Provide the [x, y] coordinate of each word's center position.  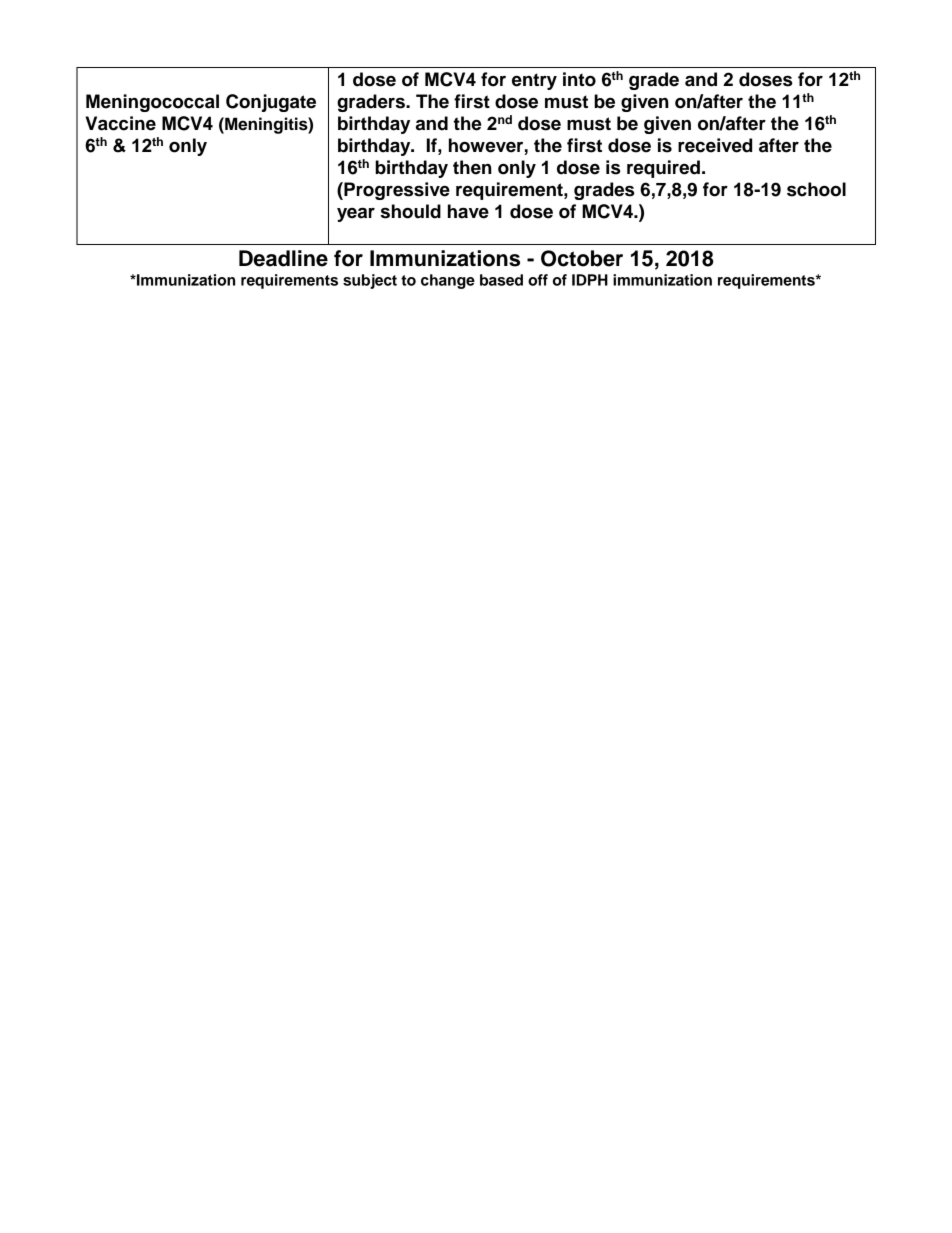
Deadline [283, 258]
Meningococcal [152, 103]
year [356, 214]
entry [534, 81]
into [579, 79]
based [501, 280]
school [816, 189]
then [472, 167]
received [715, 145]
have [468, 211]
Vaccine [120, 123]
